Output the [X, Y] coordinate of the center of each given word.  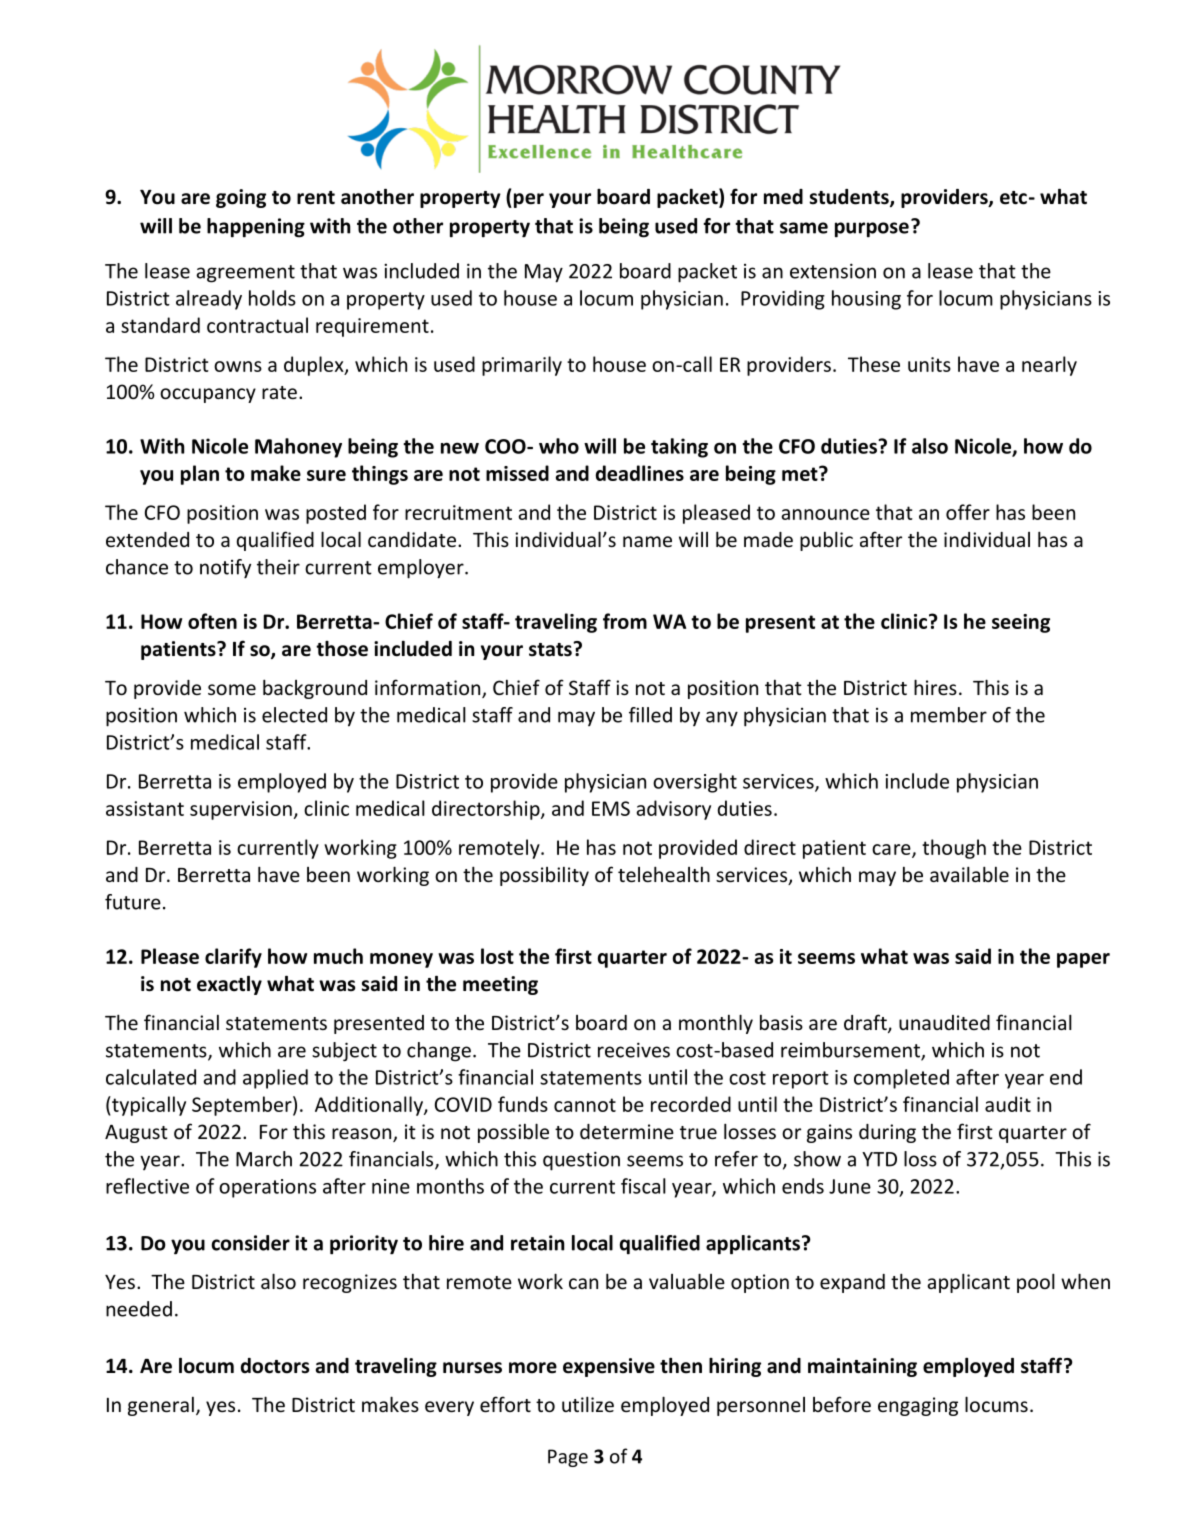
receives [634, 1050]
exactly [229, 985]
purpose [872, 230]
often [212, 621]
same [804, 228]
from [625, 621]
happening [256, 228]
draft [866, 1023]
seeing [1021, 623]
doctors [275, 1366]
